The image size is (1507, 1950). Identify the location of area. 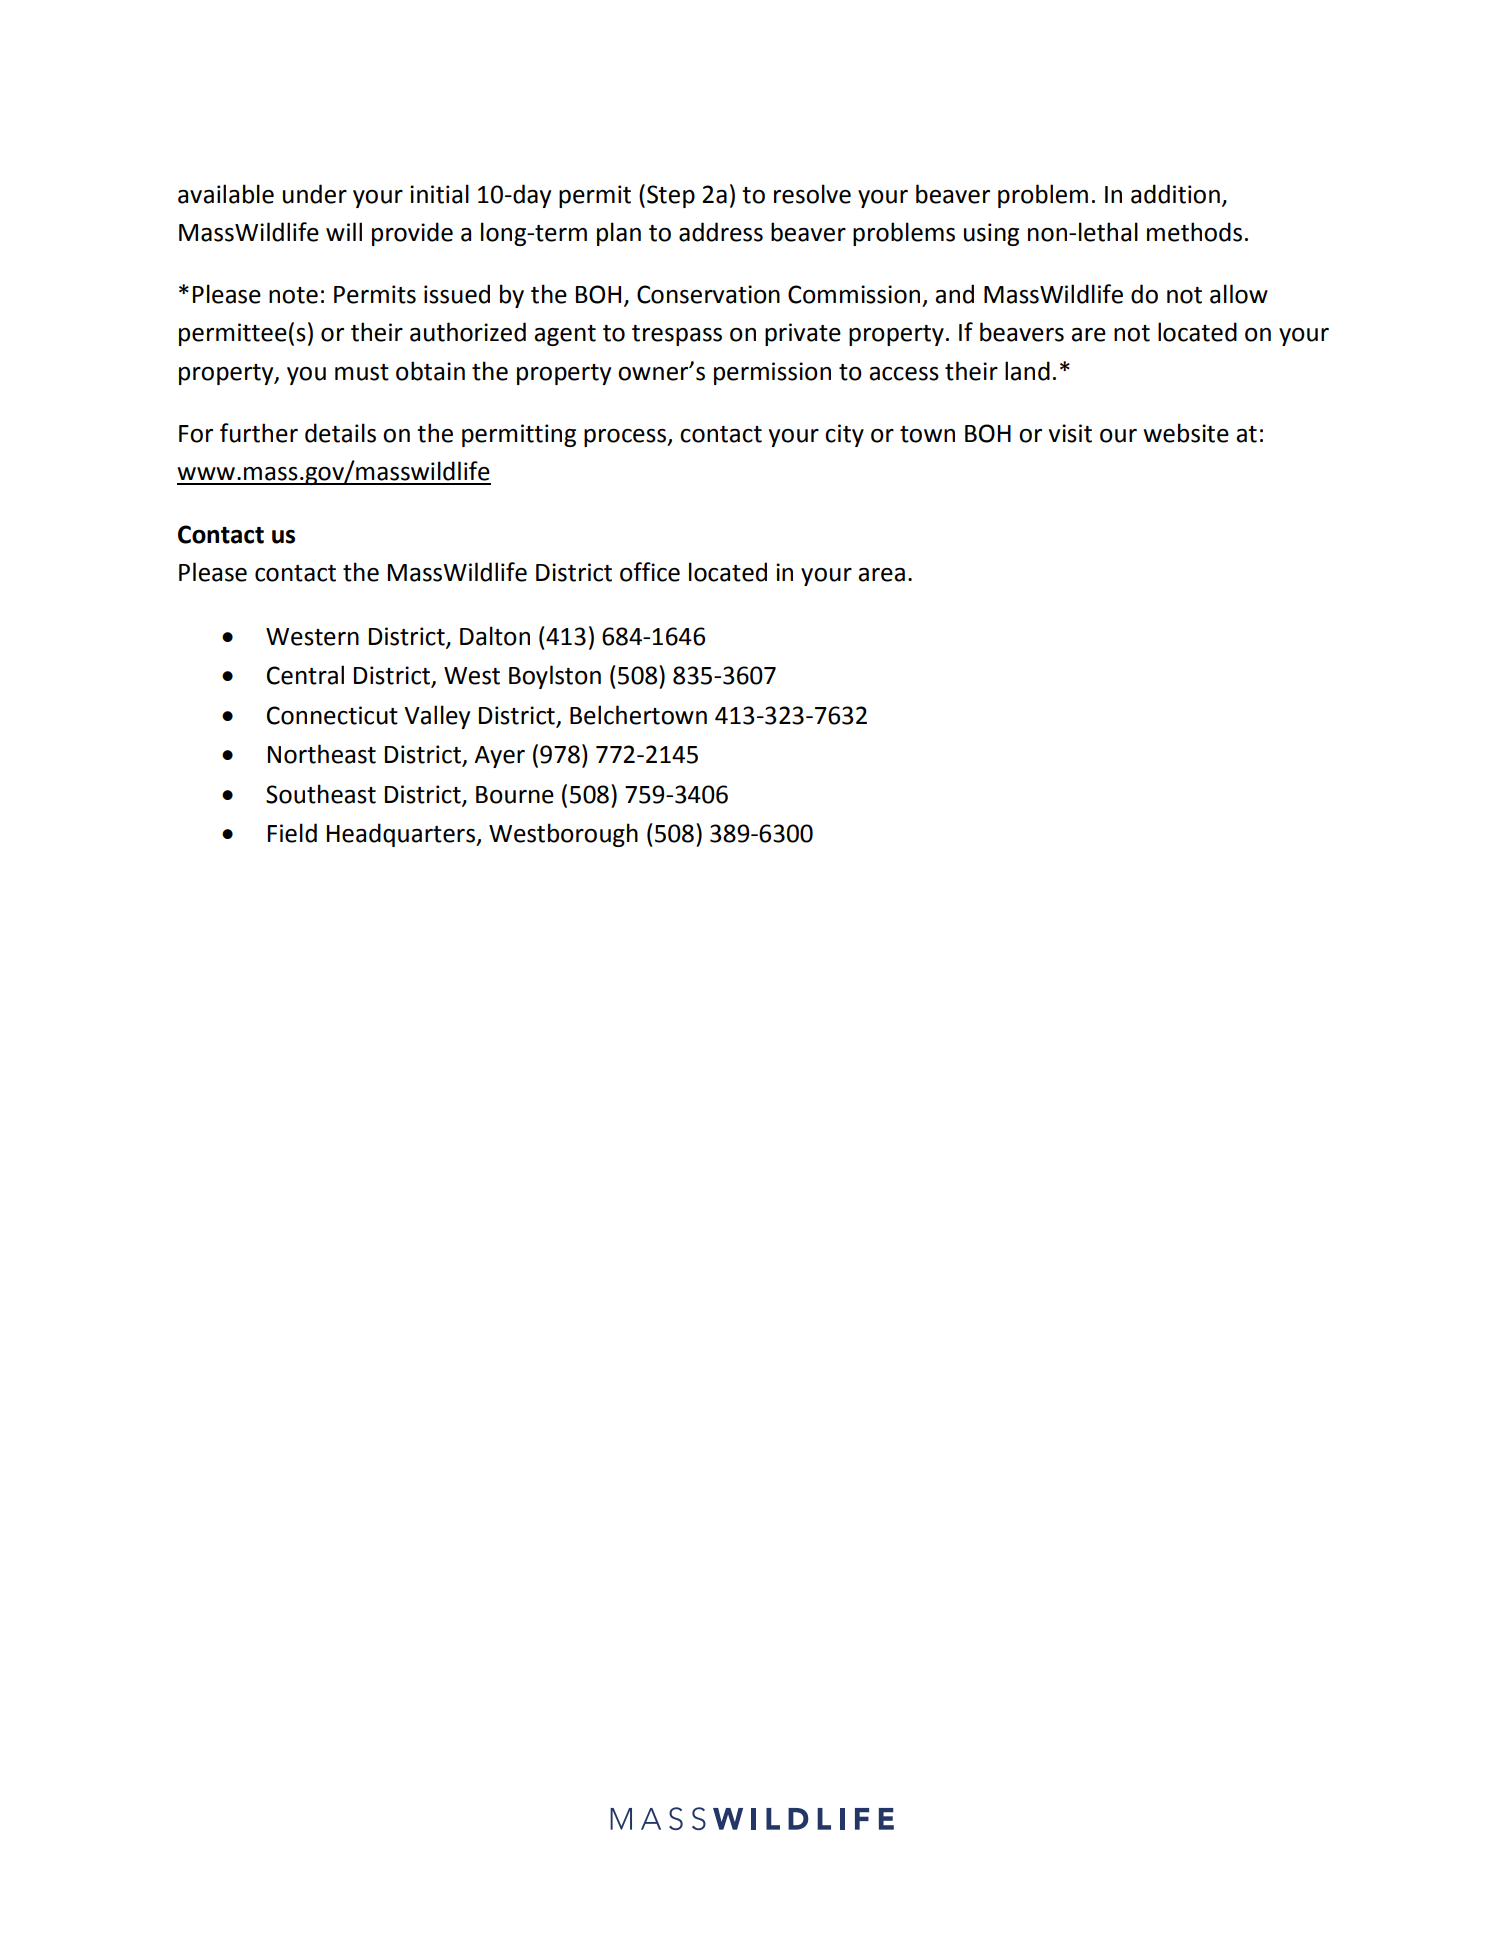
(881, 575).
